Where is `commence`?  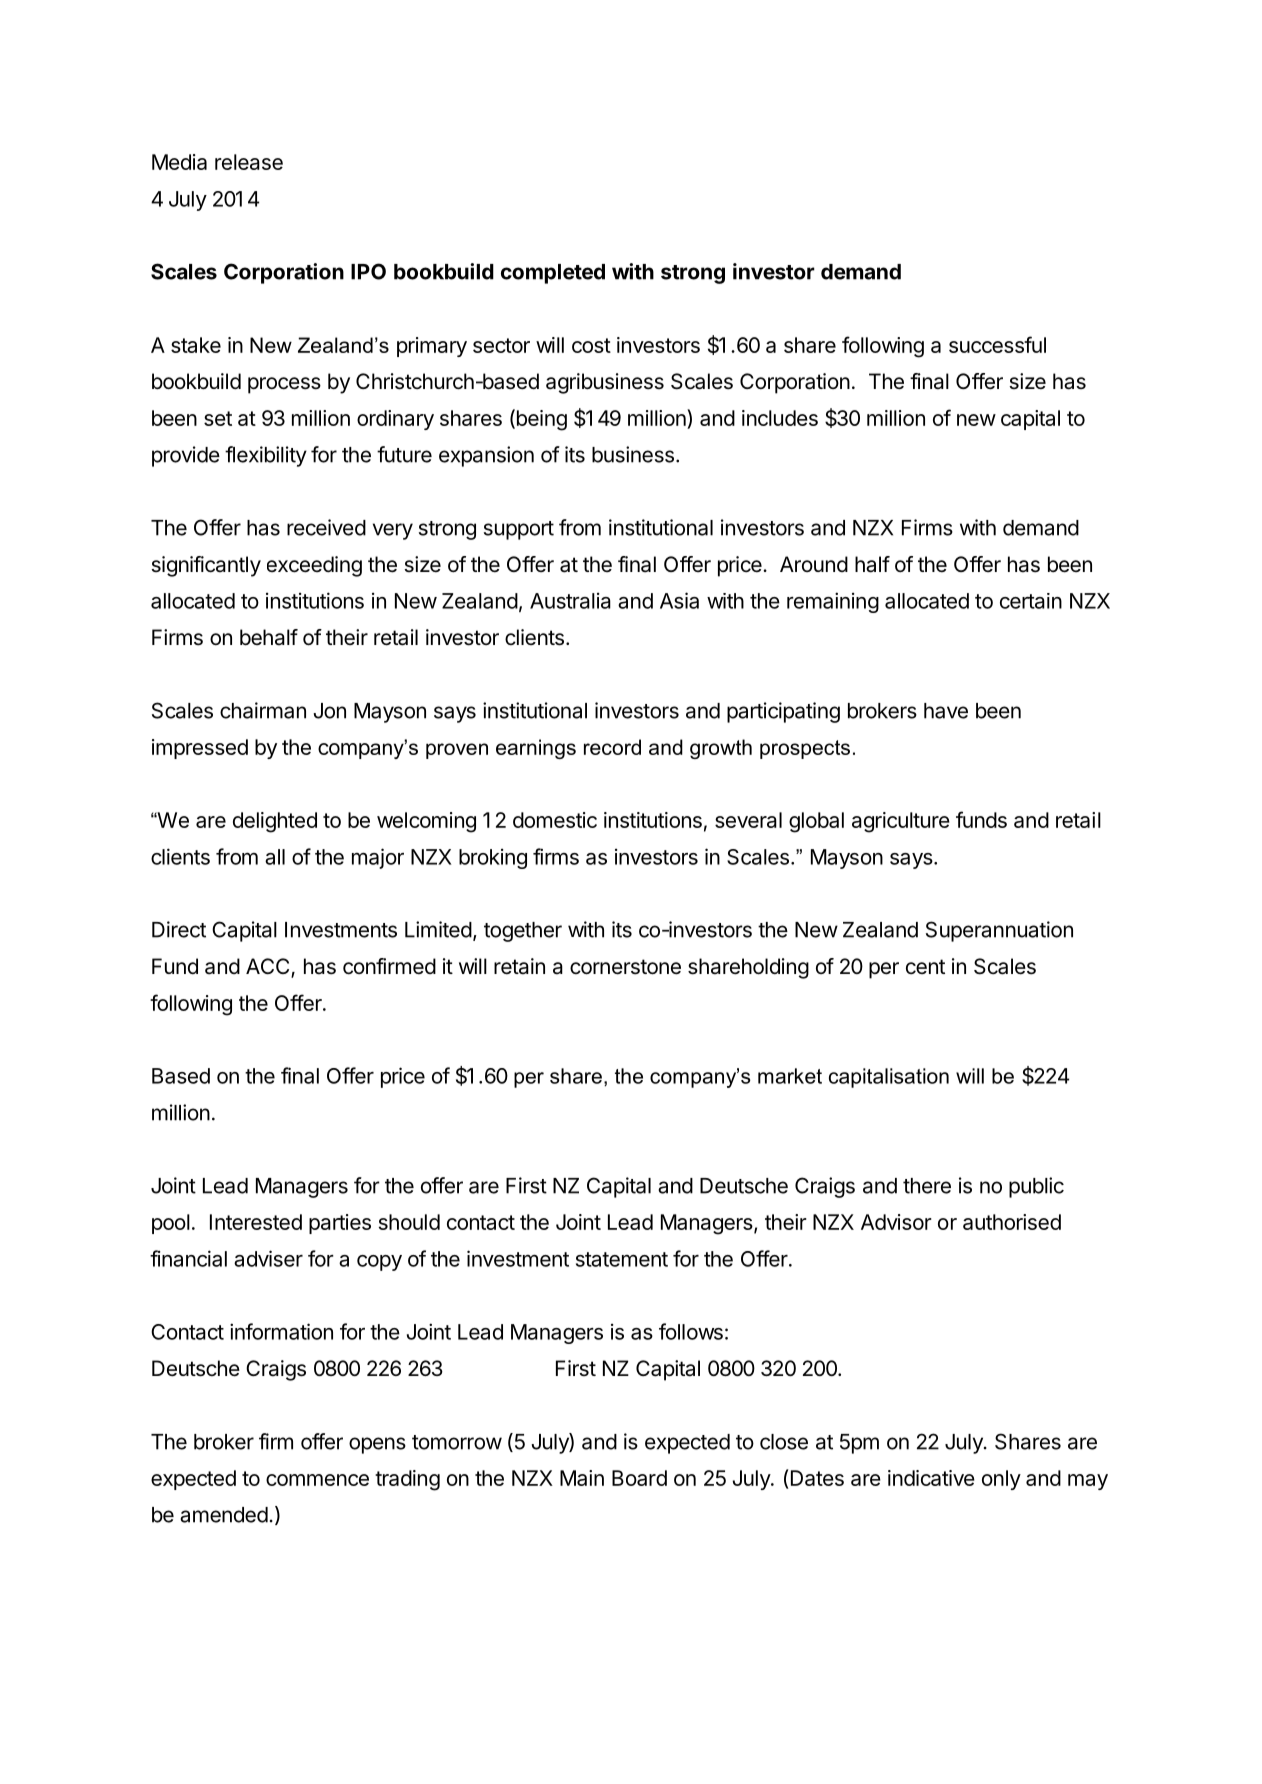
commence is located at coordinates (317, 1480).
